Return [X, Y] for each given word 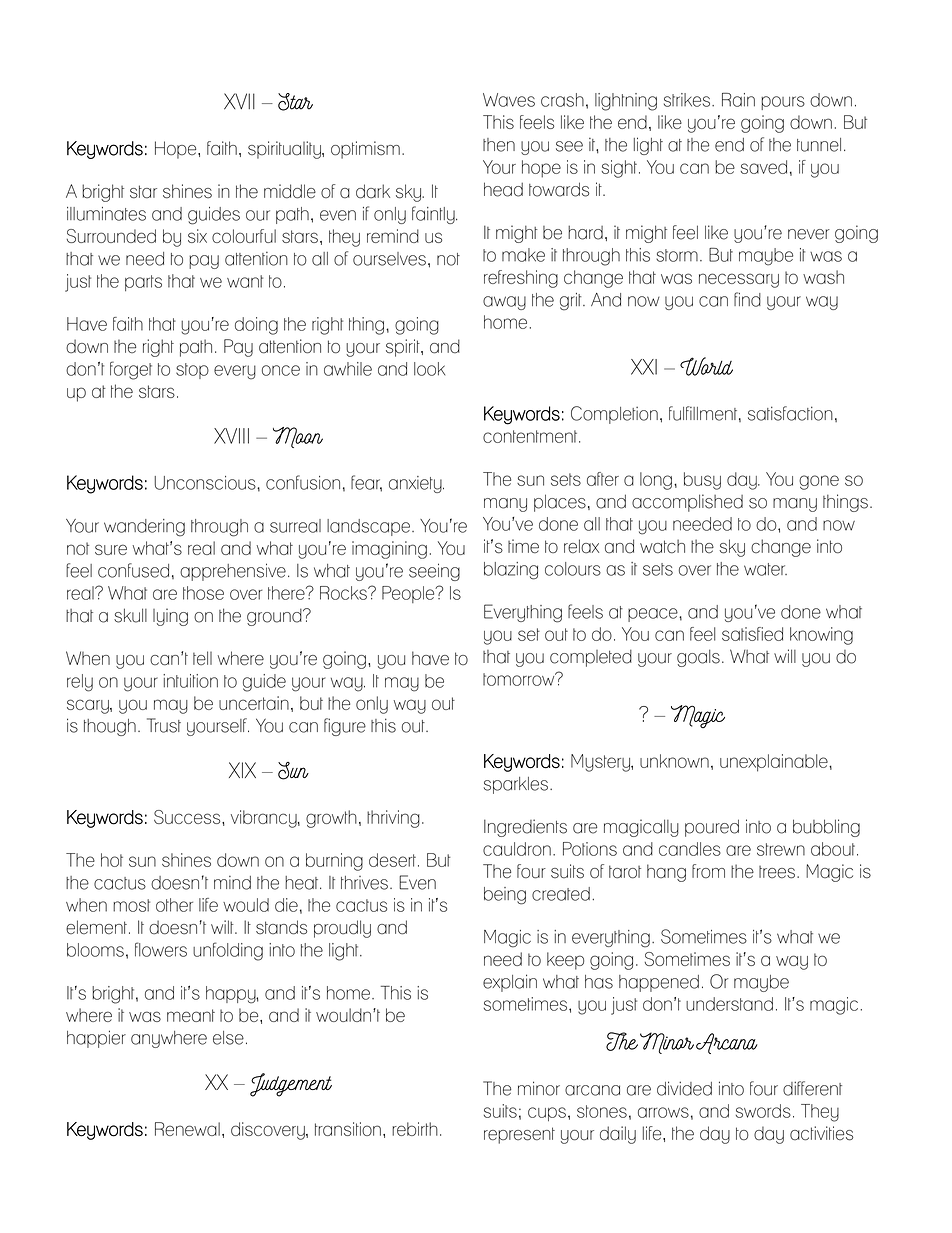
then [499, 145]
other [174, 905]
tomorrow [520, 679]
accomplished [687, 503]
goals [698, 658]
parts [143, 283]
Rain [738, 100]
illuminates [106, 214]
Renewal [187, 1129]
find [747, 299]
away [504, 303]
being [505, 896]
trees [777, 872]
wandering [144, 528]
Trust [164, 725]
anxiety [416, 484]
